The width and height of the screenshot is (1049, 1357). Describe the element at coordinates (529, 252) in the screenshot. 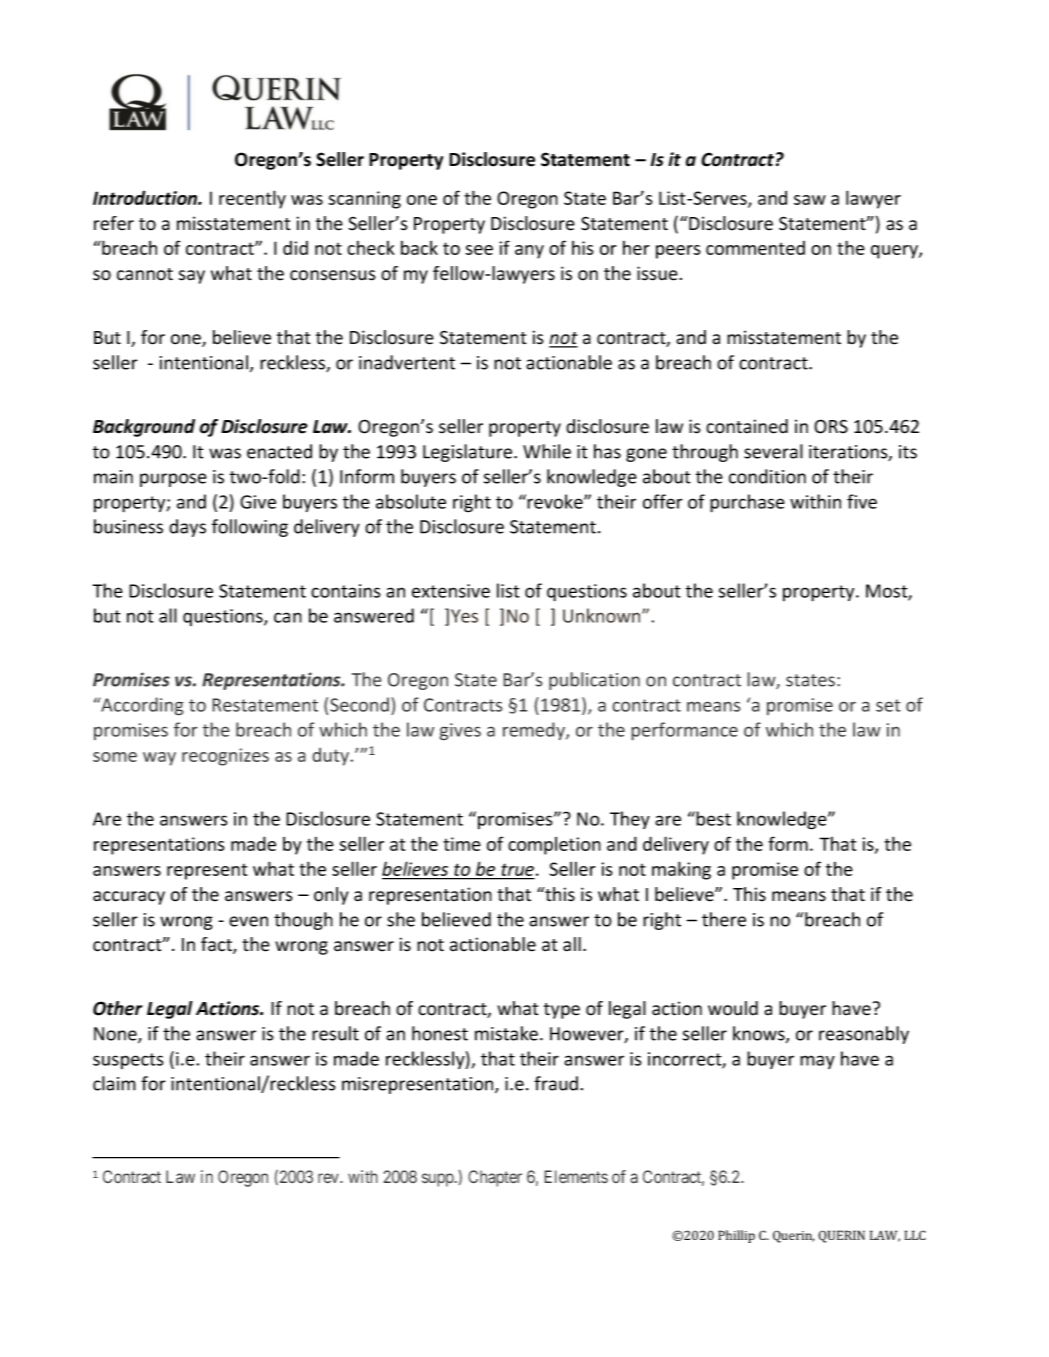

I see `any` at that location.
